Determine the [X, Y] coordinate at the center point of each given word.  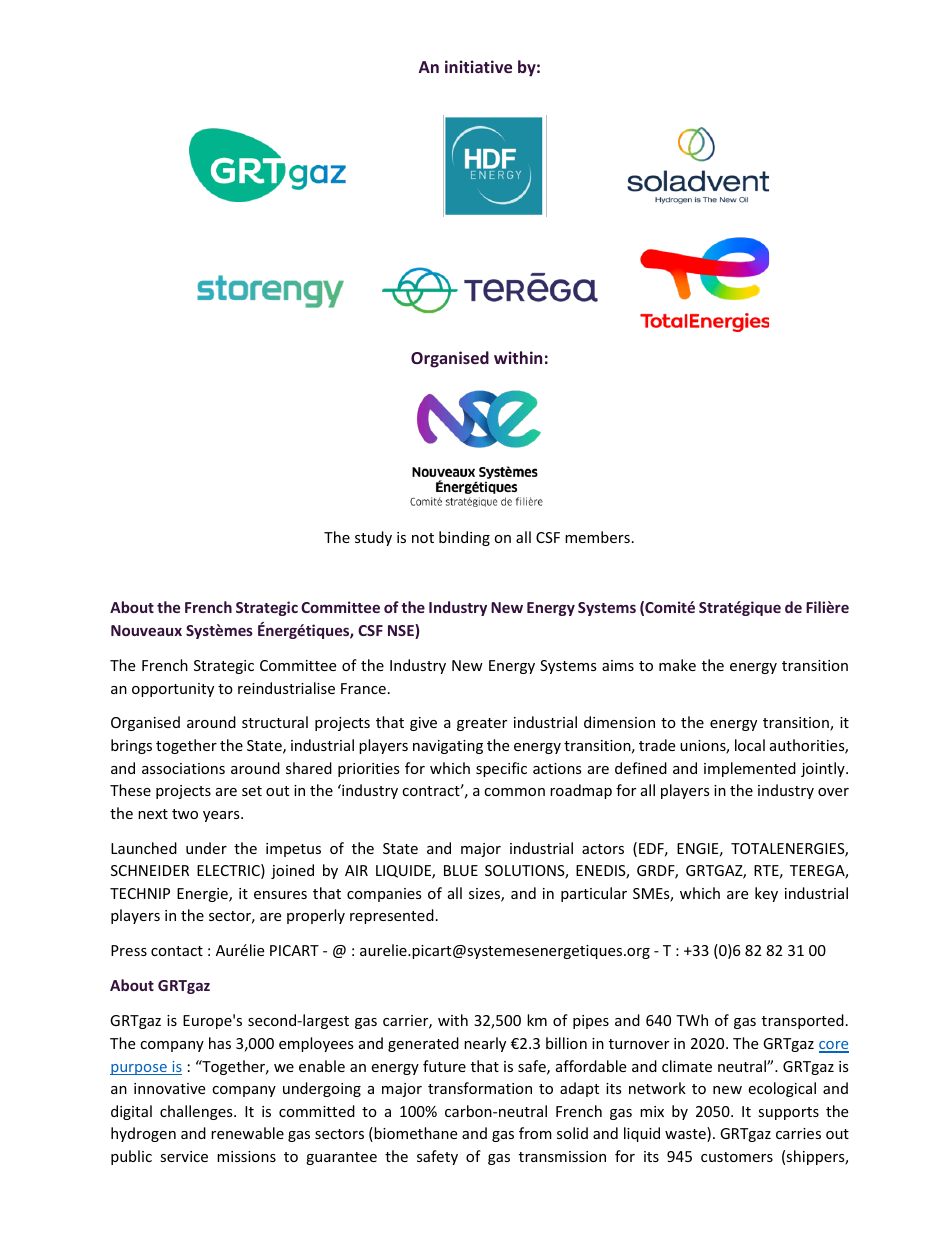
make [677, 665]
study [373, 538]
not [423, 538]
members [597, 537]
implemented [750, 769]
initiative [478, 66]
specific [501, 769]
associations [183, 768]
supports [788, 1113]
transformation [480, 1088]
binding [464, 538]
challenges [197, 1112]
